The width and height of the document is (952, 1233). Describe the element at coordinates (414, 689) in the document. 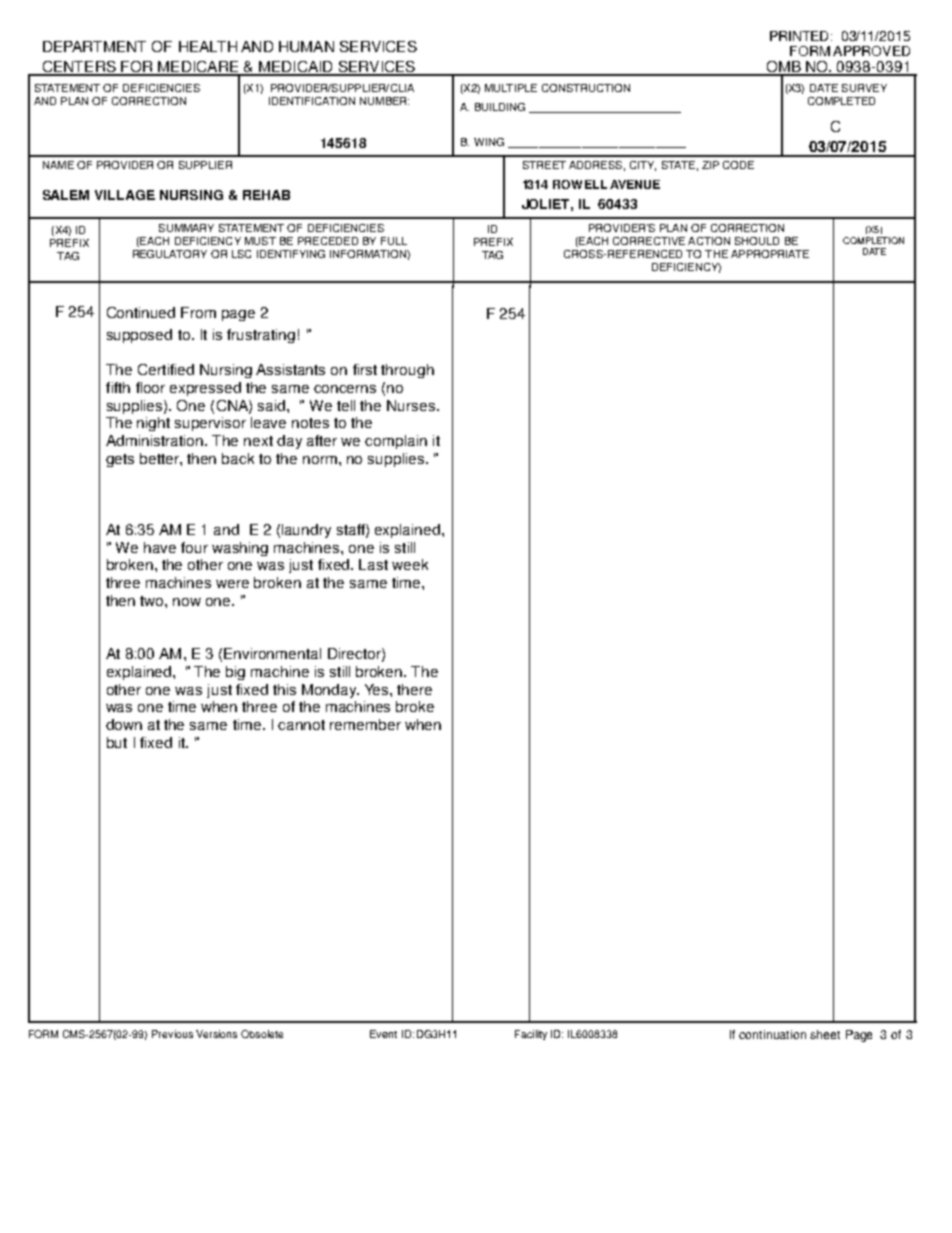

I see `there` at that location.
